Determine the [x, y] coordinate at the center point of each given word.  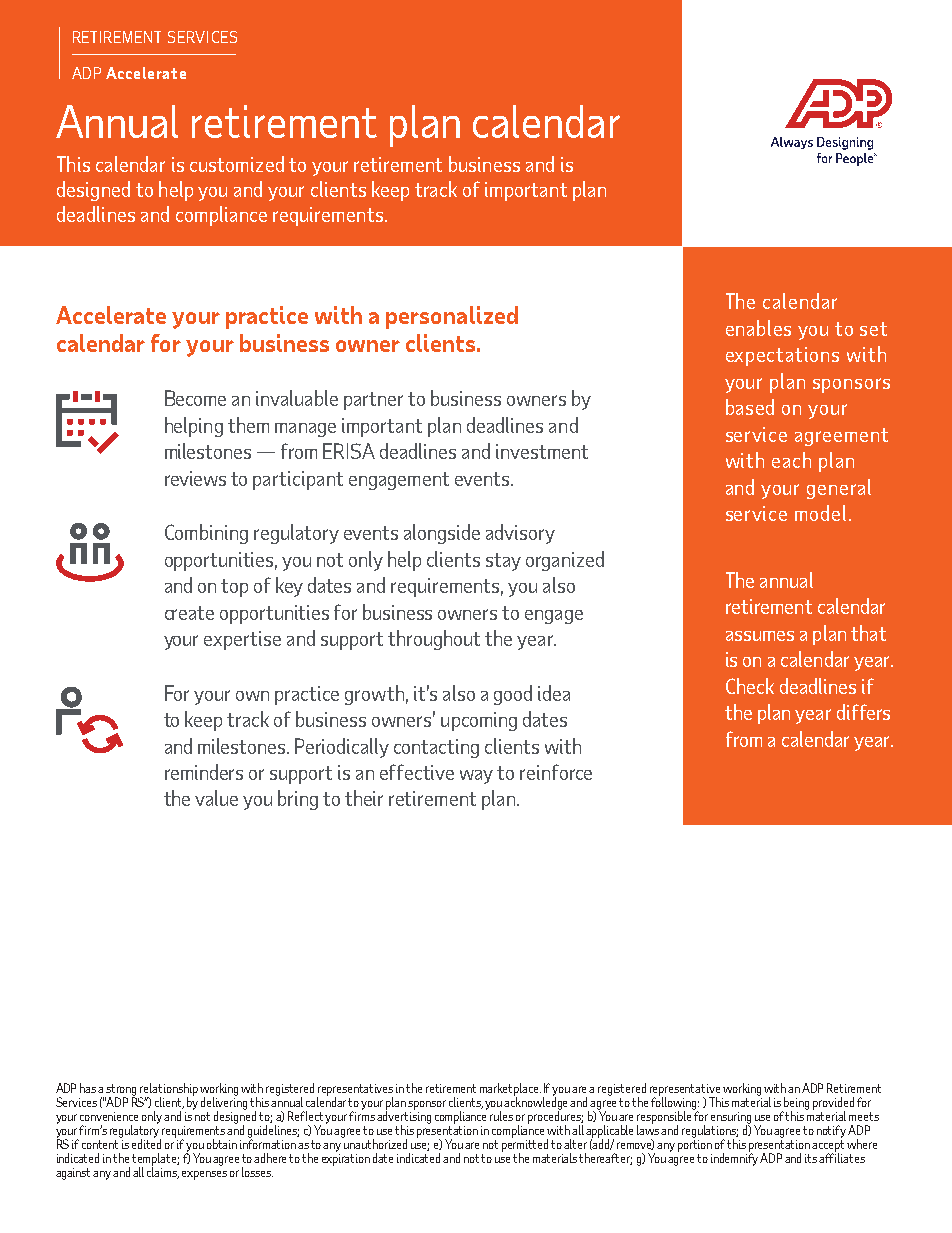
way [476, 777]
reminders [204, 772]
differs [863, 712]
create [189, 613]
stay [503, 562]
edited [146, 1143]
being [796, 1104]
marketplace [510, 1090]
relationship [169, 1090]
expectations [782, 356]
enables [758, 328]
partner [373, 401]
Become [195, 398]
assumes [760, 636]
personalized [452, 317]
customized [237, 164]
